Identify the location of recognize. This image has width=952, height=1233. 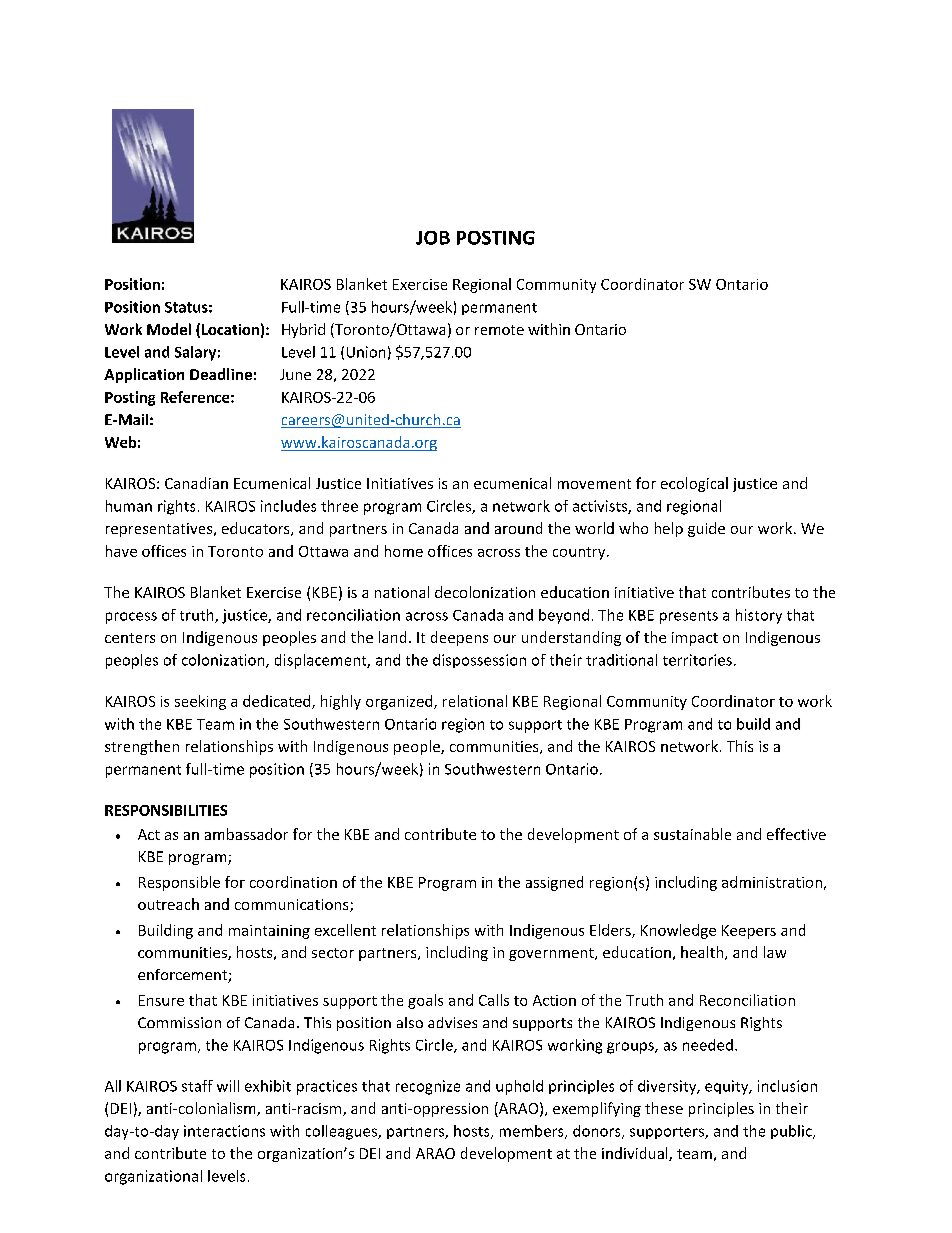
(428, 1087).
